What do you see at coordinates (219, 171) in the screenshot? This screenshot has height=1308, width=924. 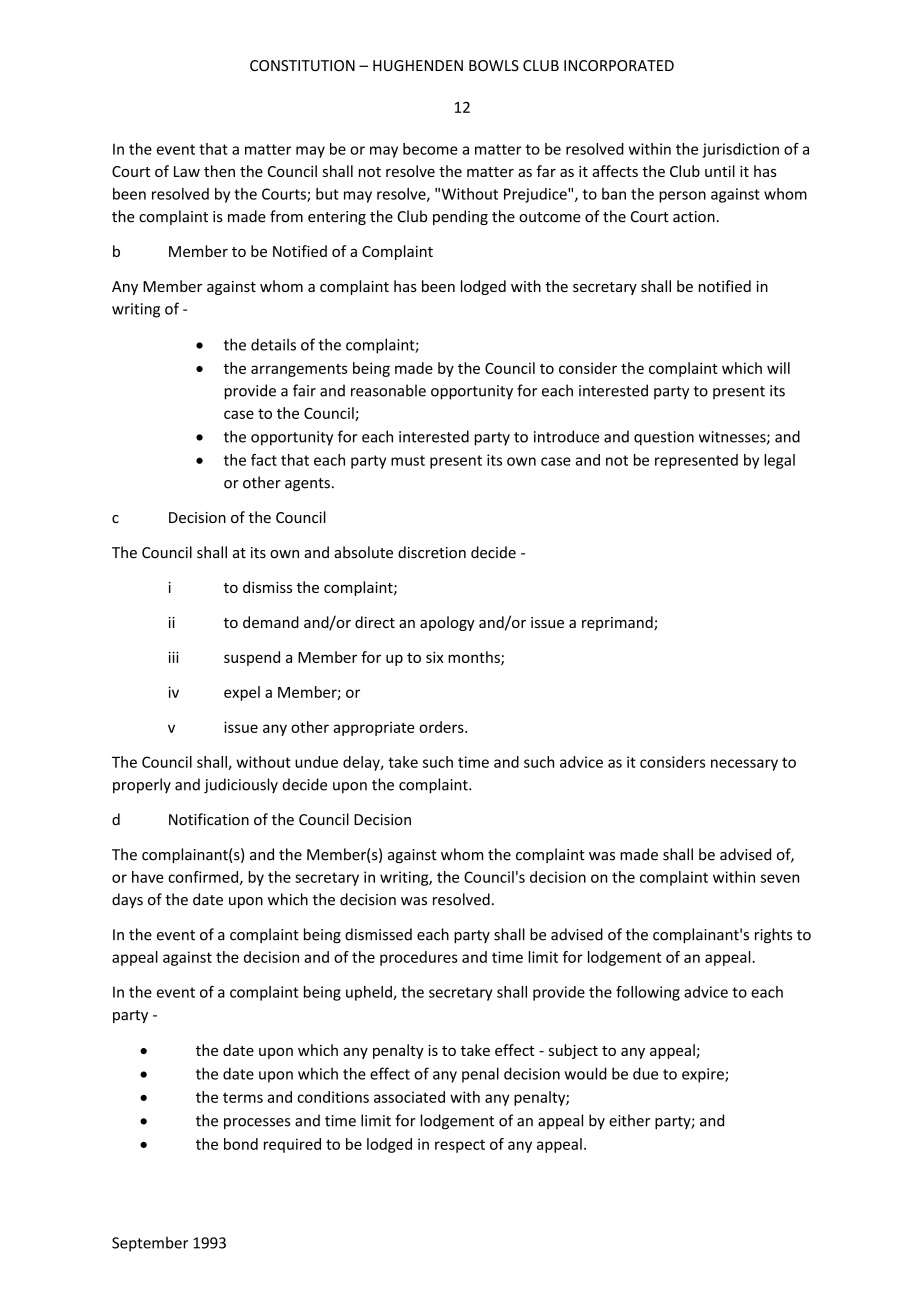 I see `then` at bounding box center [219, 171].
